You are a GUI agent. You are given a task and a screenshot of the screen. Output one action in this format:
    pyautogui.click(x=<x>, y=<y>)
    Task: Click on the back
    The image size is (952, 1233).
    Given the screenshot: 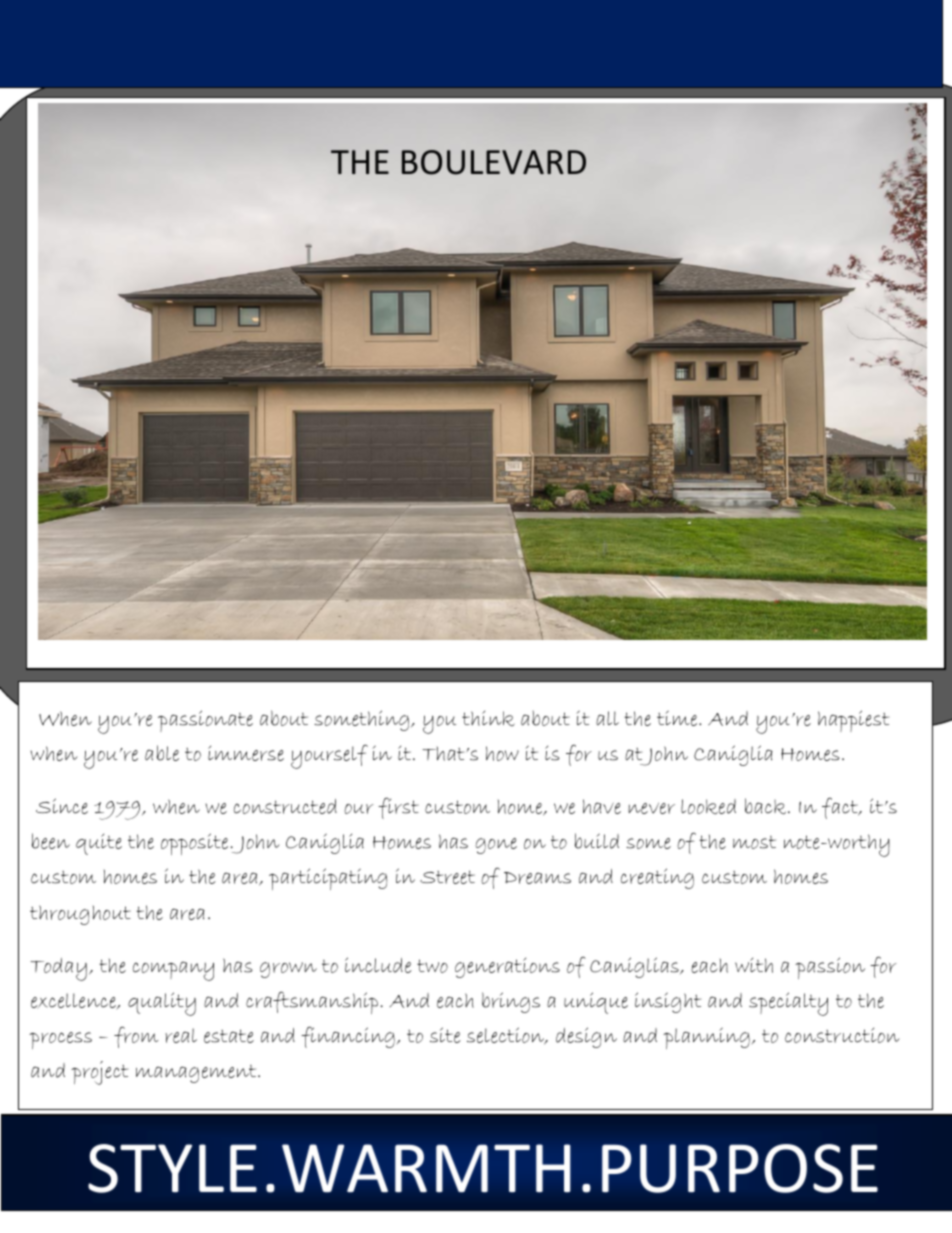 What is the action you would take?
    pyautogui.click(x=767, y=806)
